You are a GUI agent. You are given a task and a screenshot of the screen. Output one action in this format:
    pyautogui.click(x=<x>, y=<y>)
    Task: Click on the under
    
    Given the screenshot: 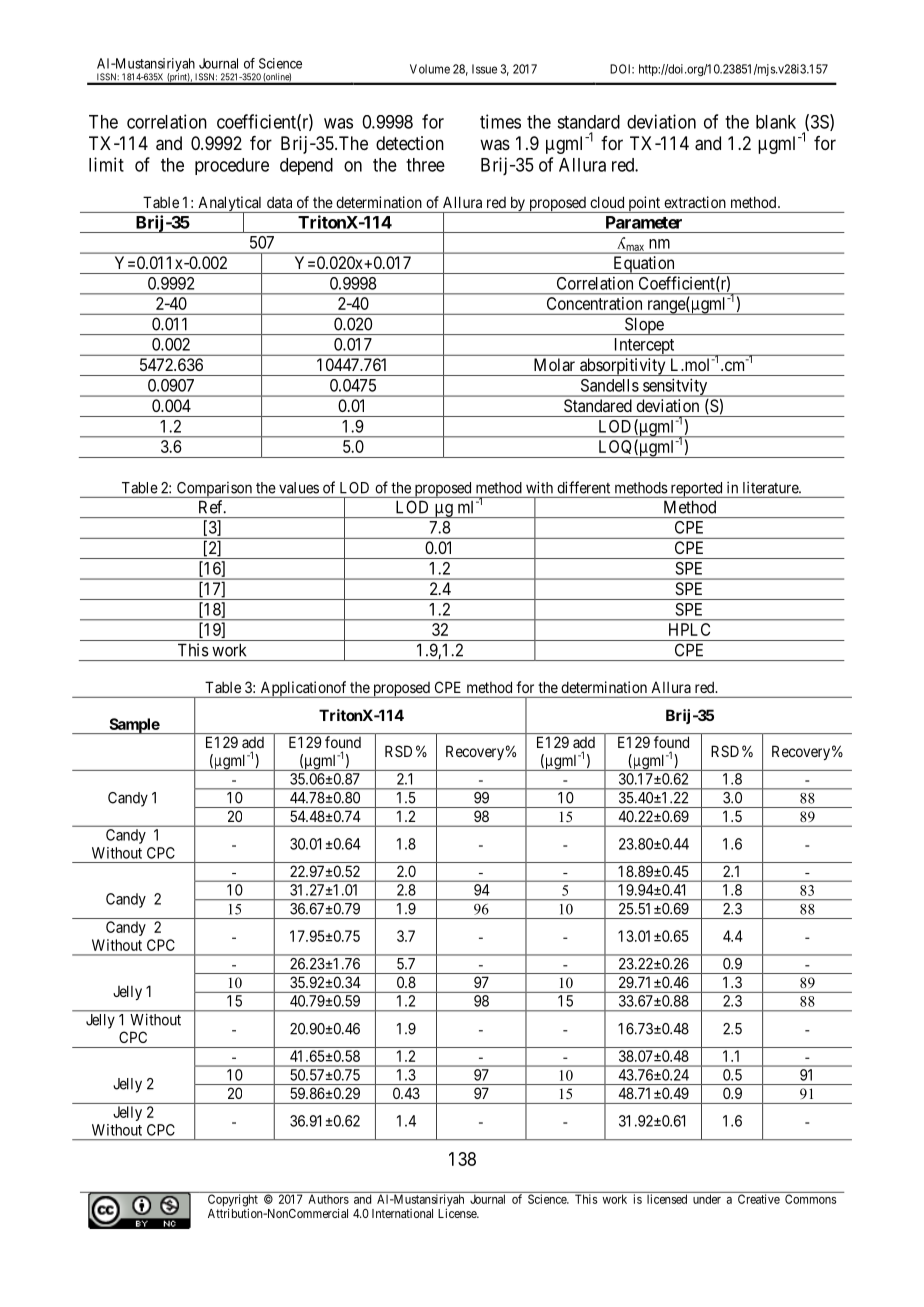 What is the action you would take?
    pyautogui.click(x=707, y=1199)
